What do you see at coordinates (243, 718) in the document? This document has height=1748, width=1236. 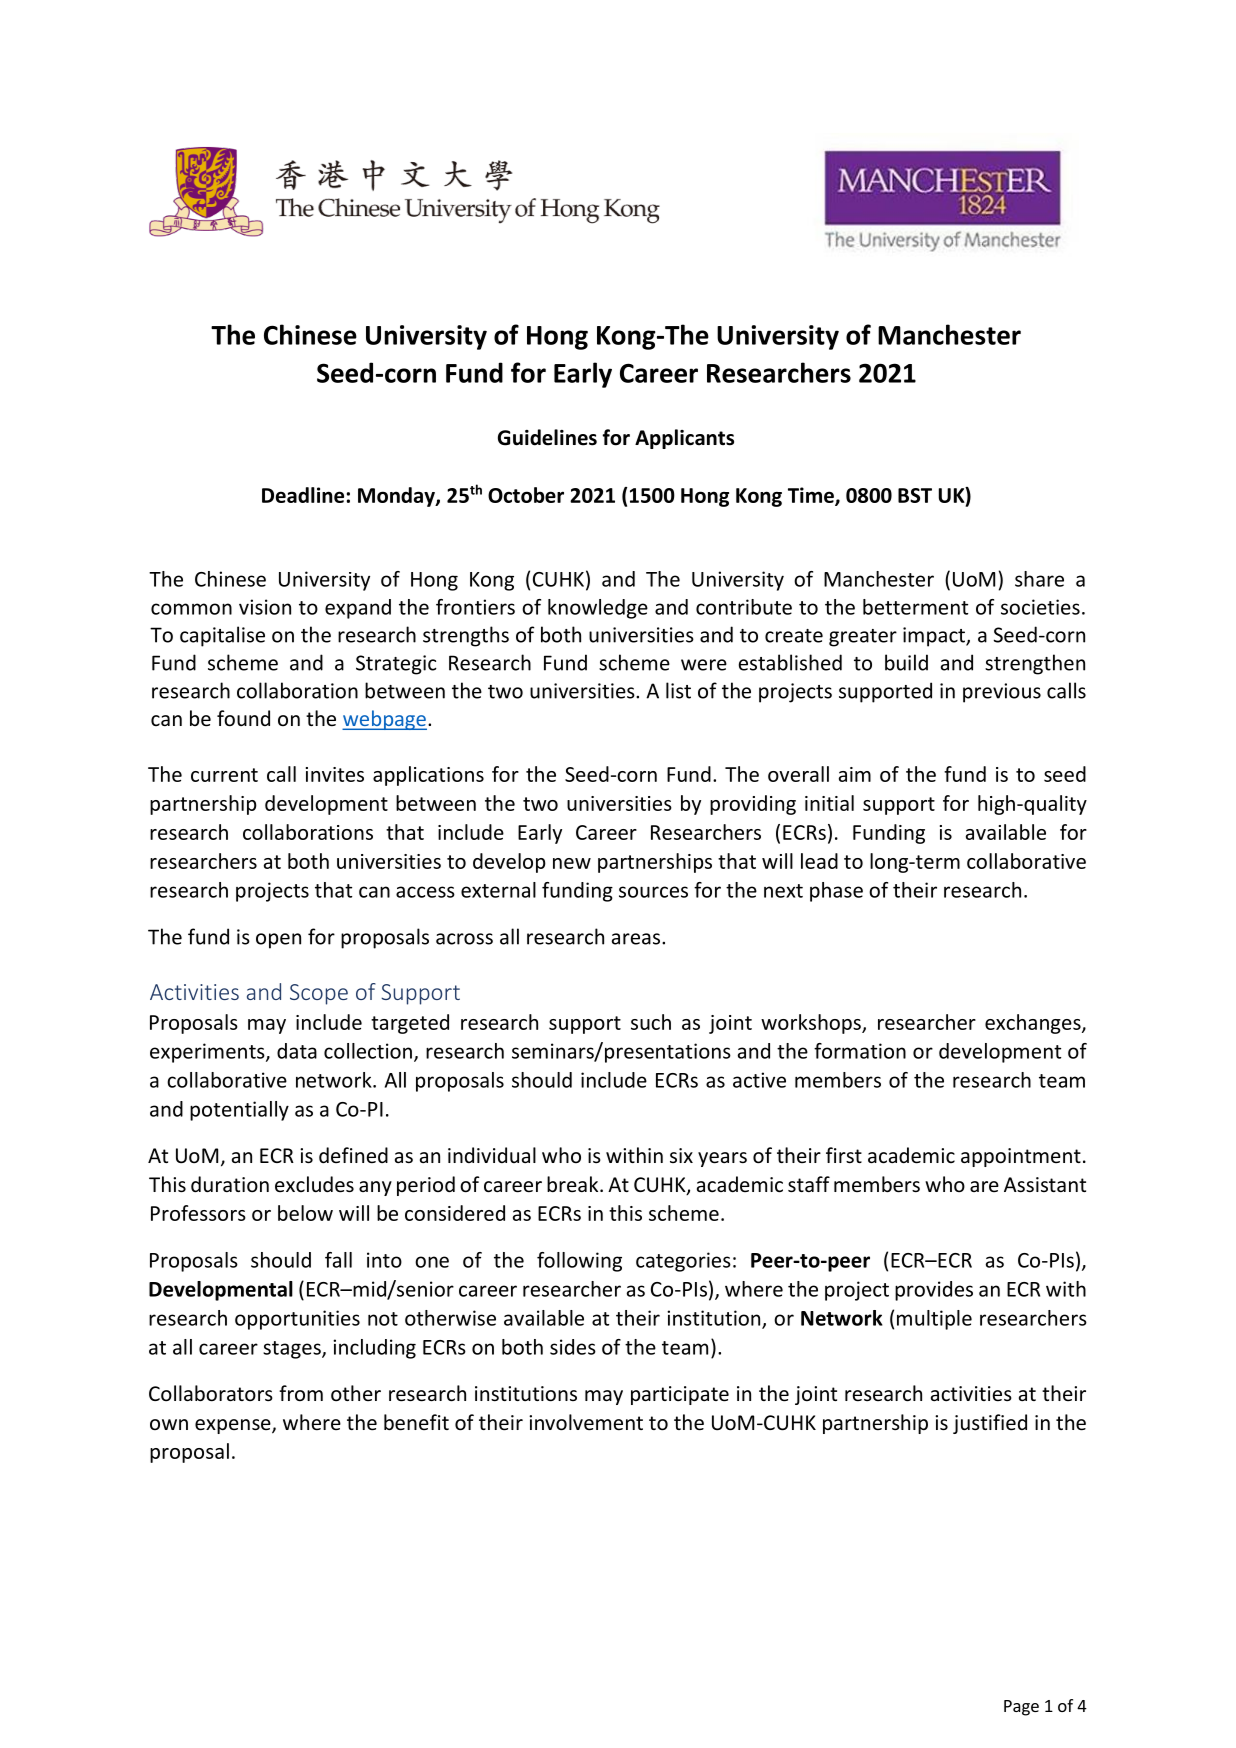 I see `found` at bounding box center [243, 718].
